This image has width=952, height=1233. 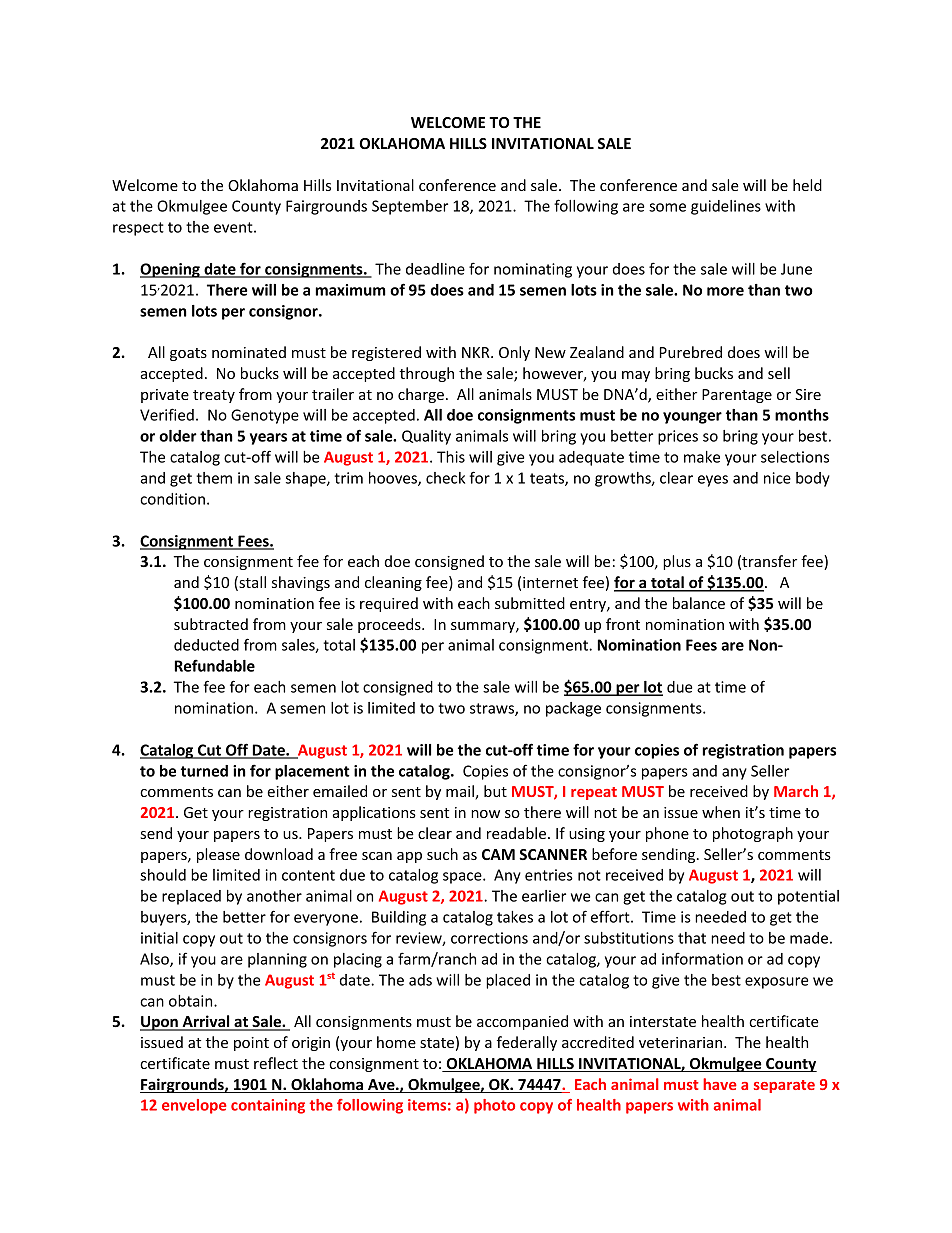 I want to click on This, so click(x=451, y=457).
